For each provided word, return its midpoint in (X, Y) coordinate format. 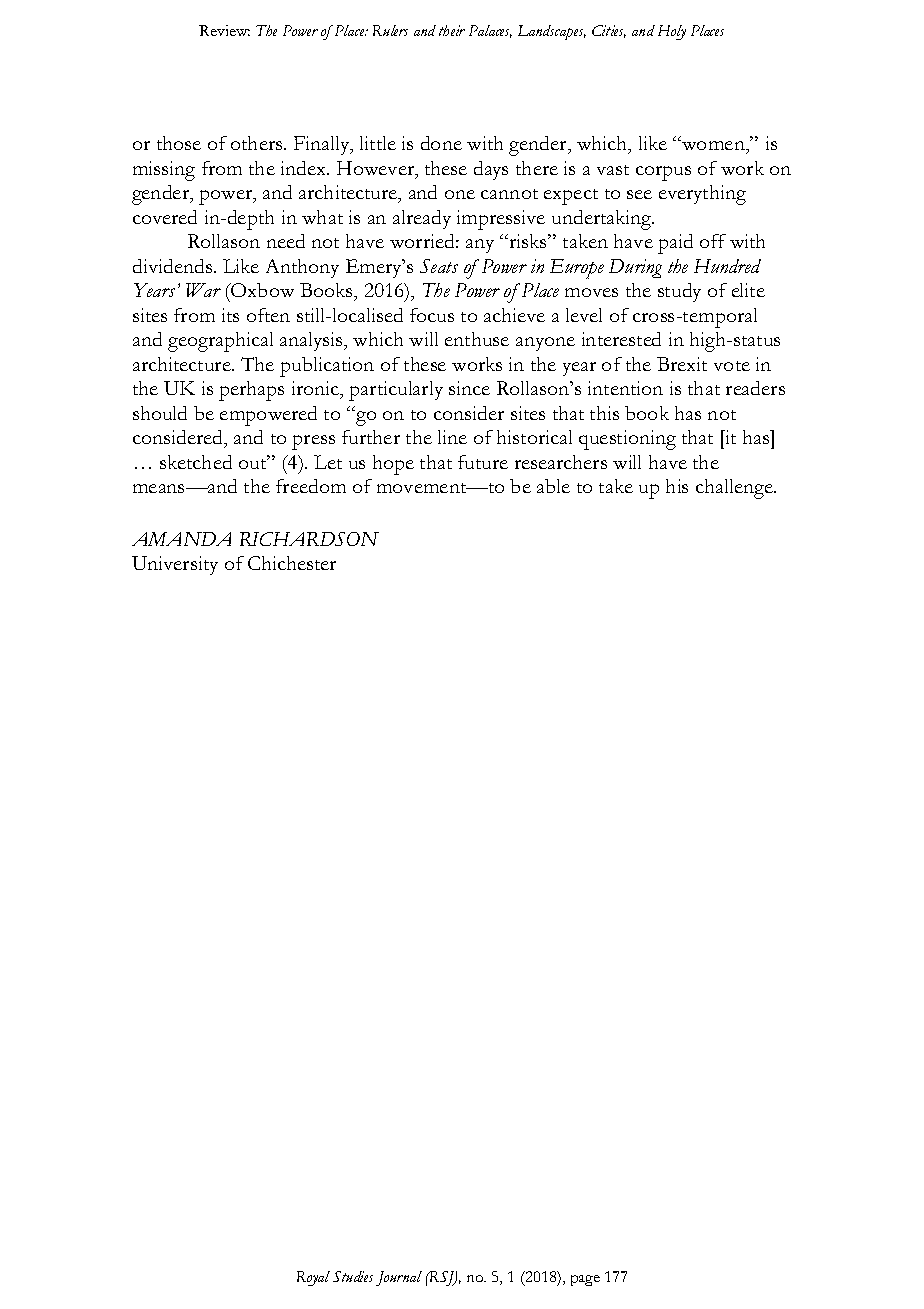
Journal (399, 1278)
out (254, 462)
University (175, 565)
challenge (735, 489)
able (553, 486)
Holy (672, 32)
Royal (313, 1278)
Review (224, 30)
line (452, 437)
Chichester (292, 563)
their (452, 30)
